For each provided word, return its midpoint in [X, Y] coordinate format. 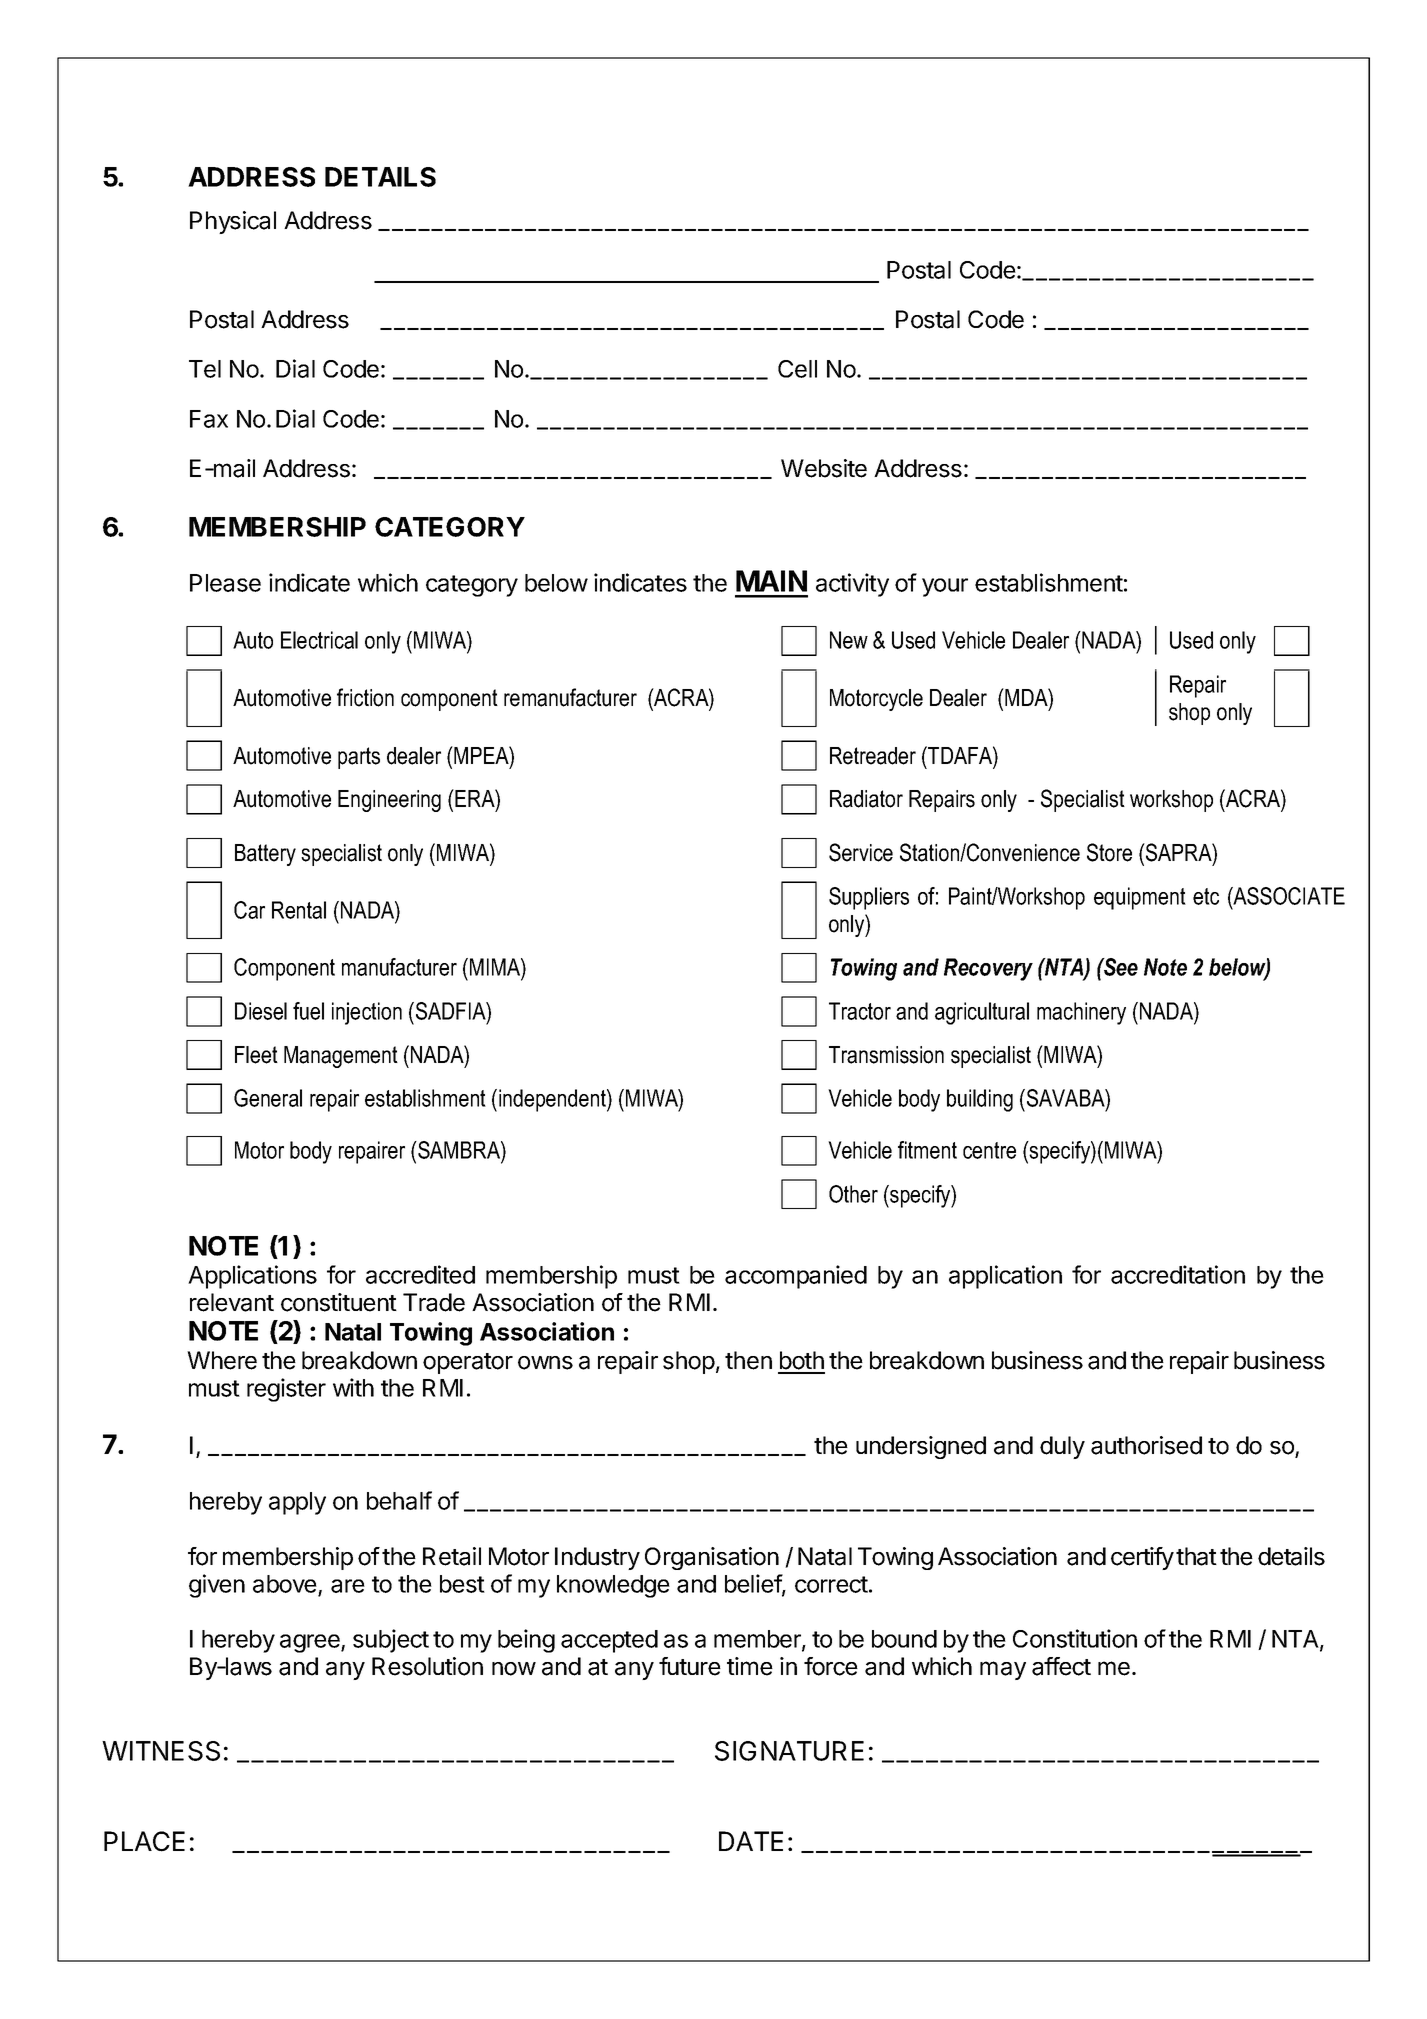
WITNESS [161, 1751]
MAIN [771, 581]
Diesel [261, 1011]
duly [1062, 1447]
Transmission [886, 1055]
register [286, 1390]
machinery [1081, 1013]
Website [824, 468]
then [748, 1360]
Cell [797, 369]
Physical [233, 222]
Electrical [319, 640]
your [945, 587]
